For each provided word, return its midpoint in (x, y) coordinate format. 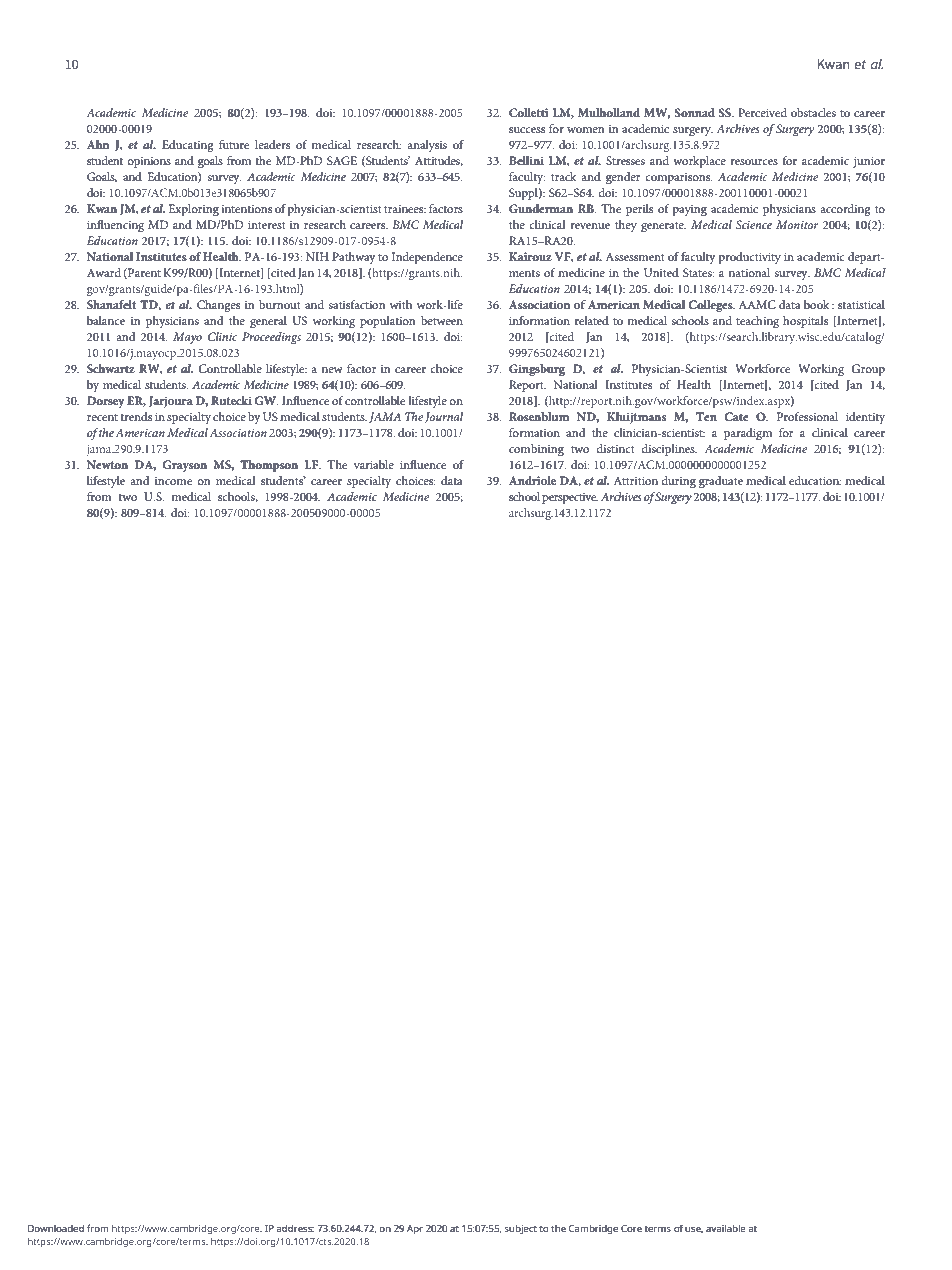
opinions (149, 162)
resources (754, 162)
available (726, 1228)
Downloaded (56, 1228)
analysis (427, 146)
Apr (415, 1229)
